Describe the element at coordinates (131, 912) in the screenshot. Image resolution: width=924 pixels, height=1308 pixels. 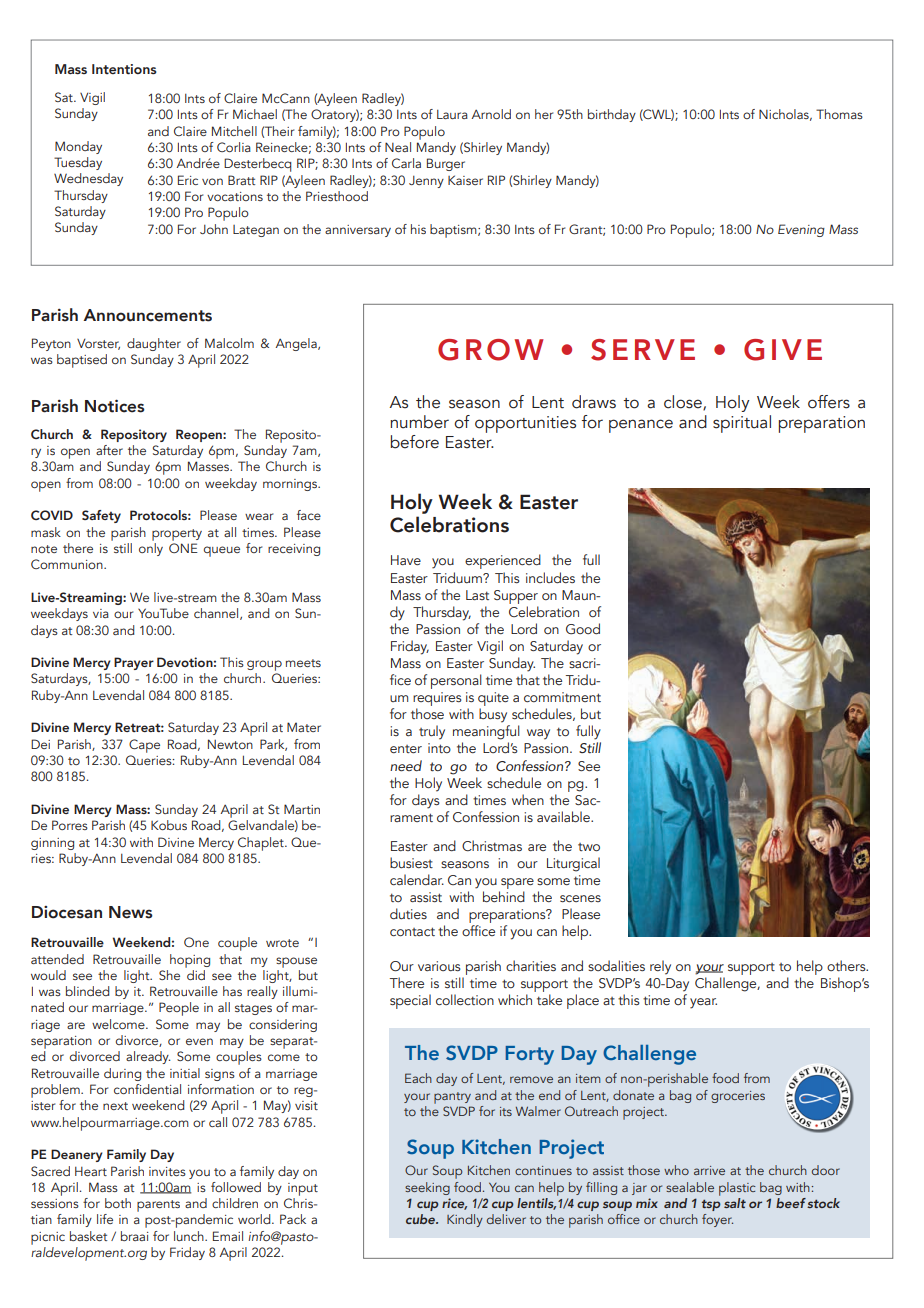
I see `News` at that location.
